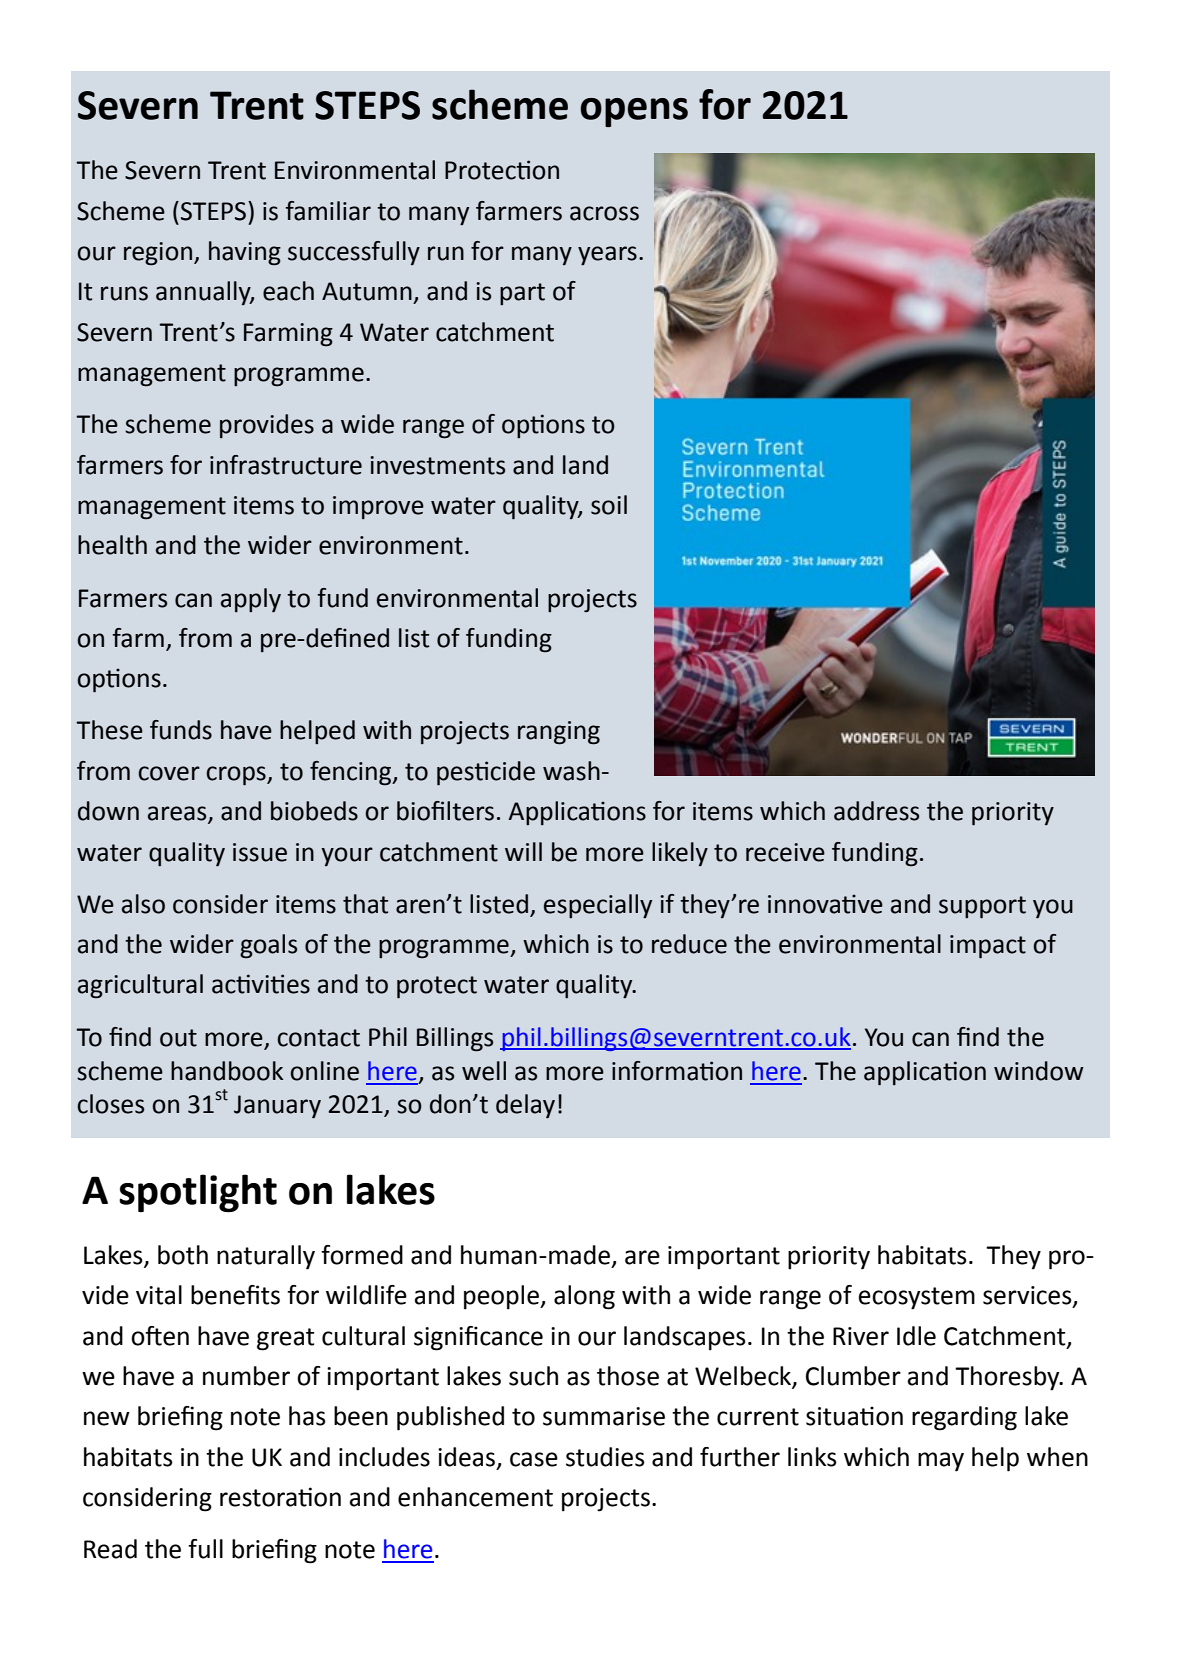  Describe the element at coordinates (604, 213) in the screenshot. I see `across` at that location.
